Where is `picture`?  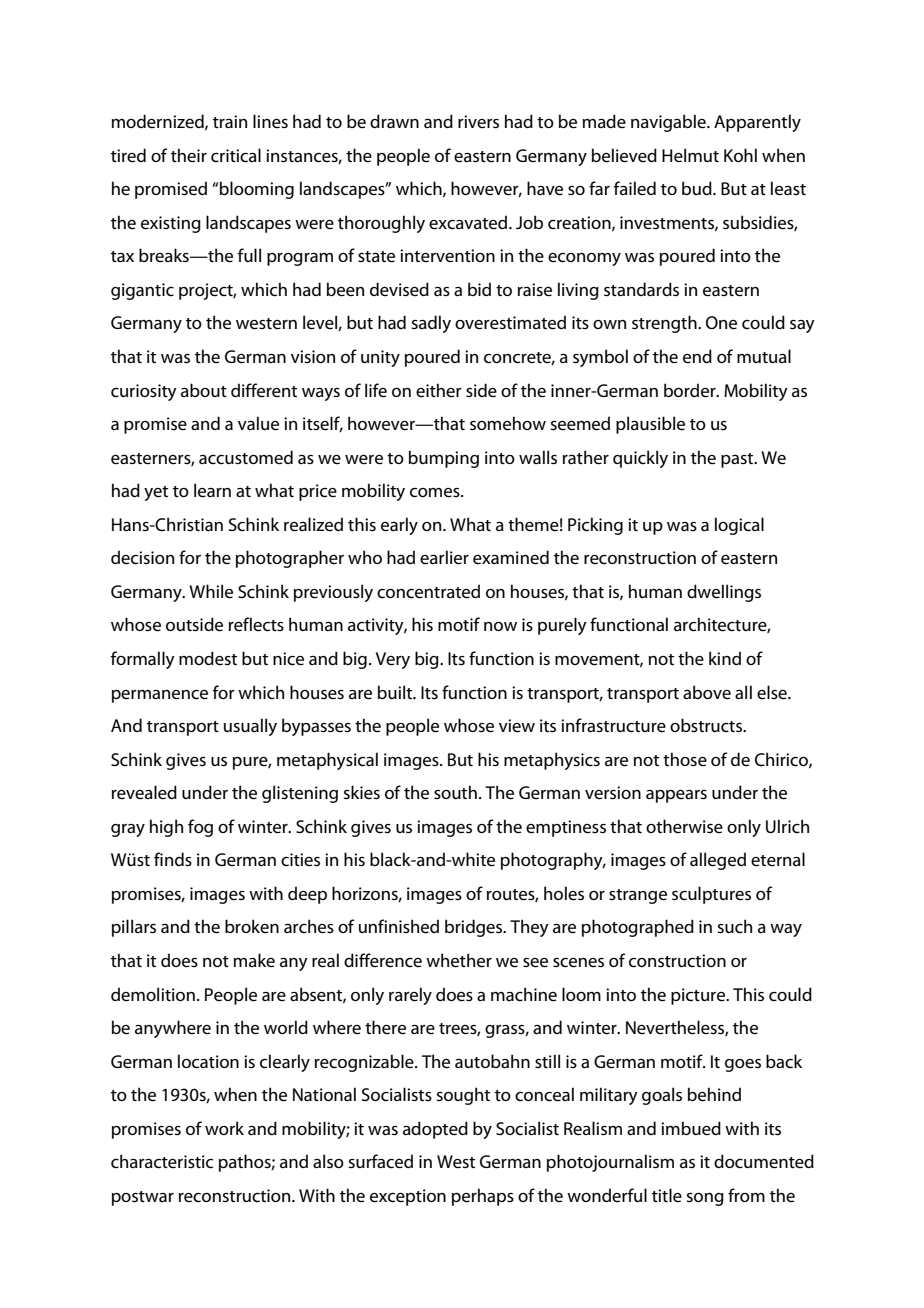
picture is located at coordinates (699, 996).
